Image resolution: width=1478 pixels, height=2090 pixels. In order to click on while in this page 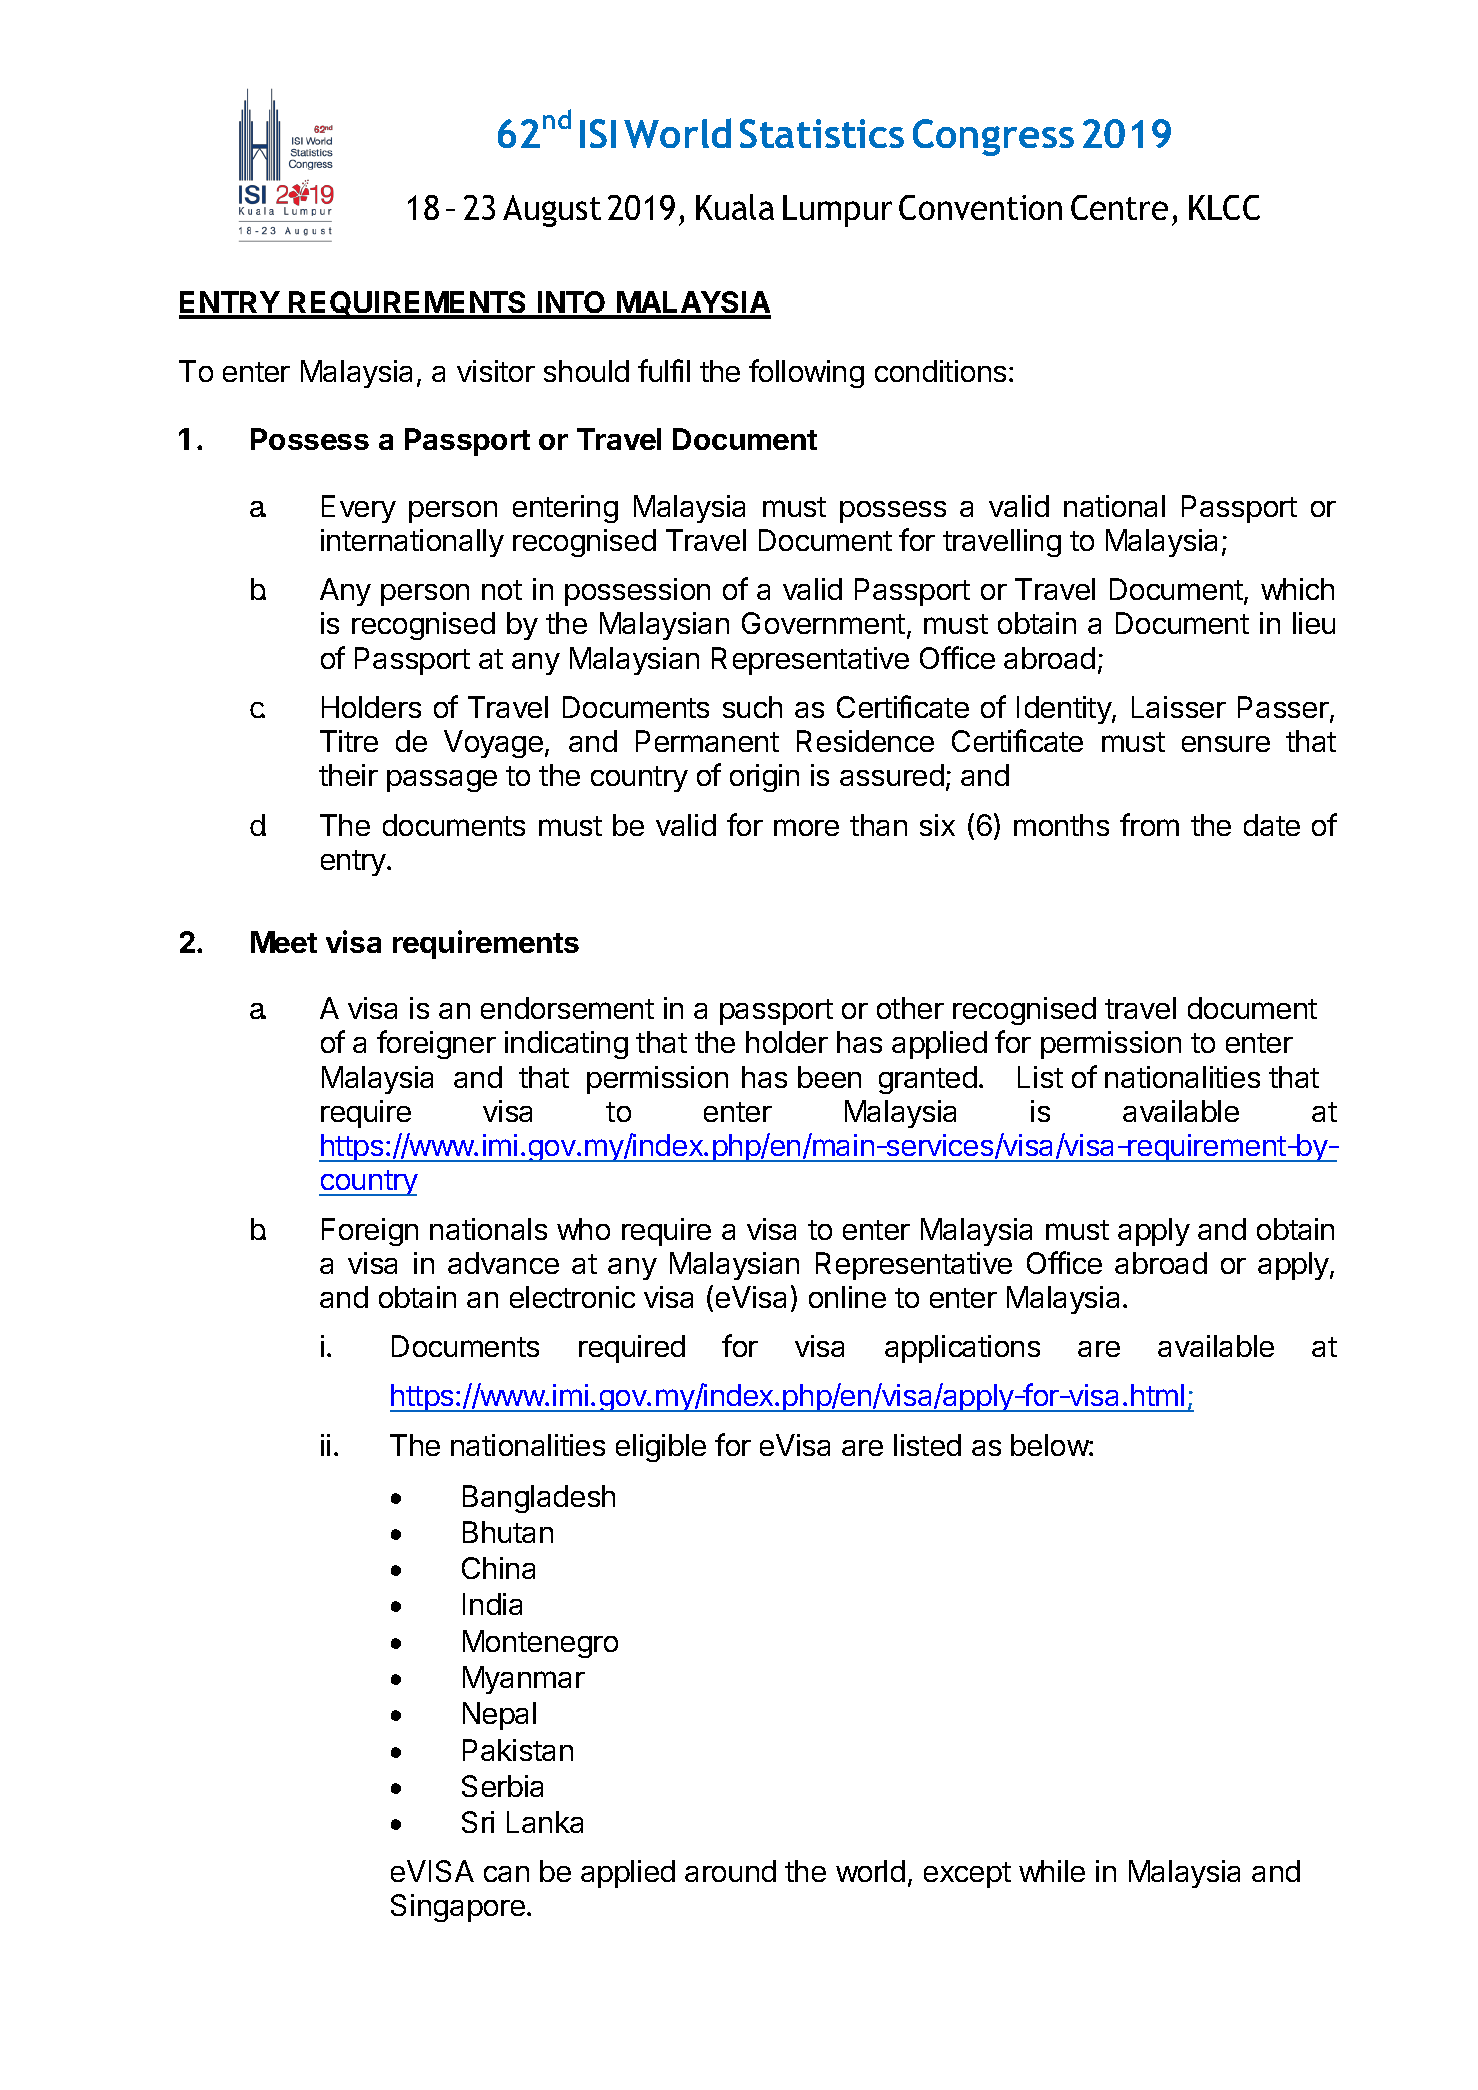, I will do `click(1052, 1871)`.
